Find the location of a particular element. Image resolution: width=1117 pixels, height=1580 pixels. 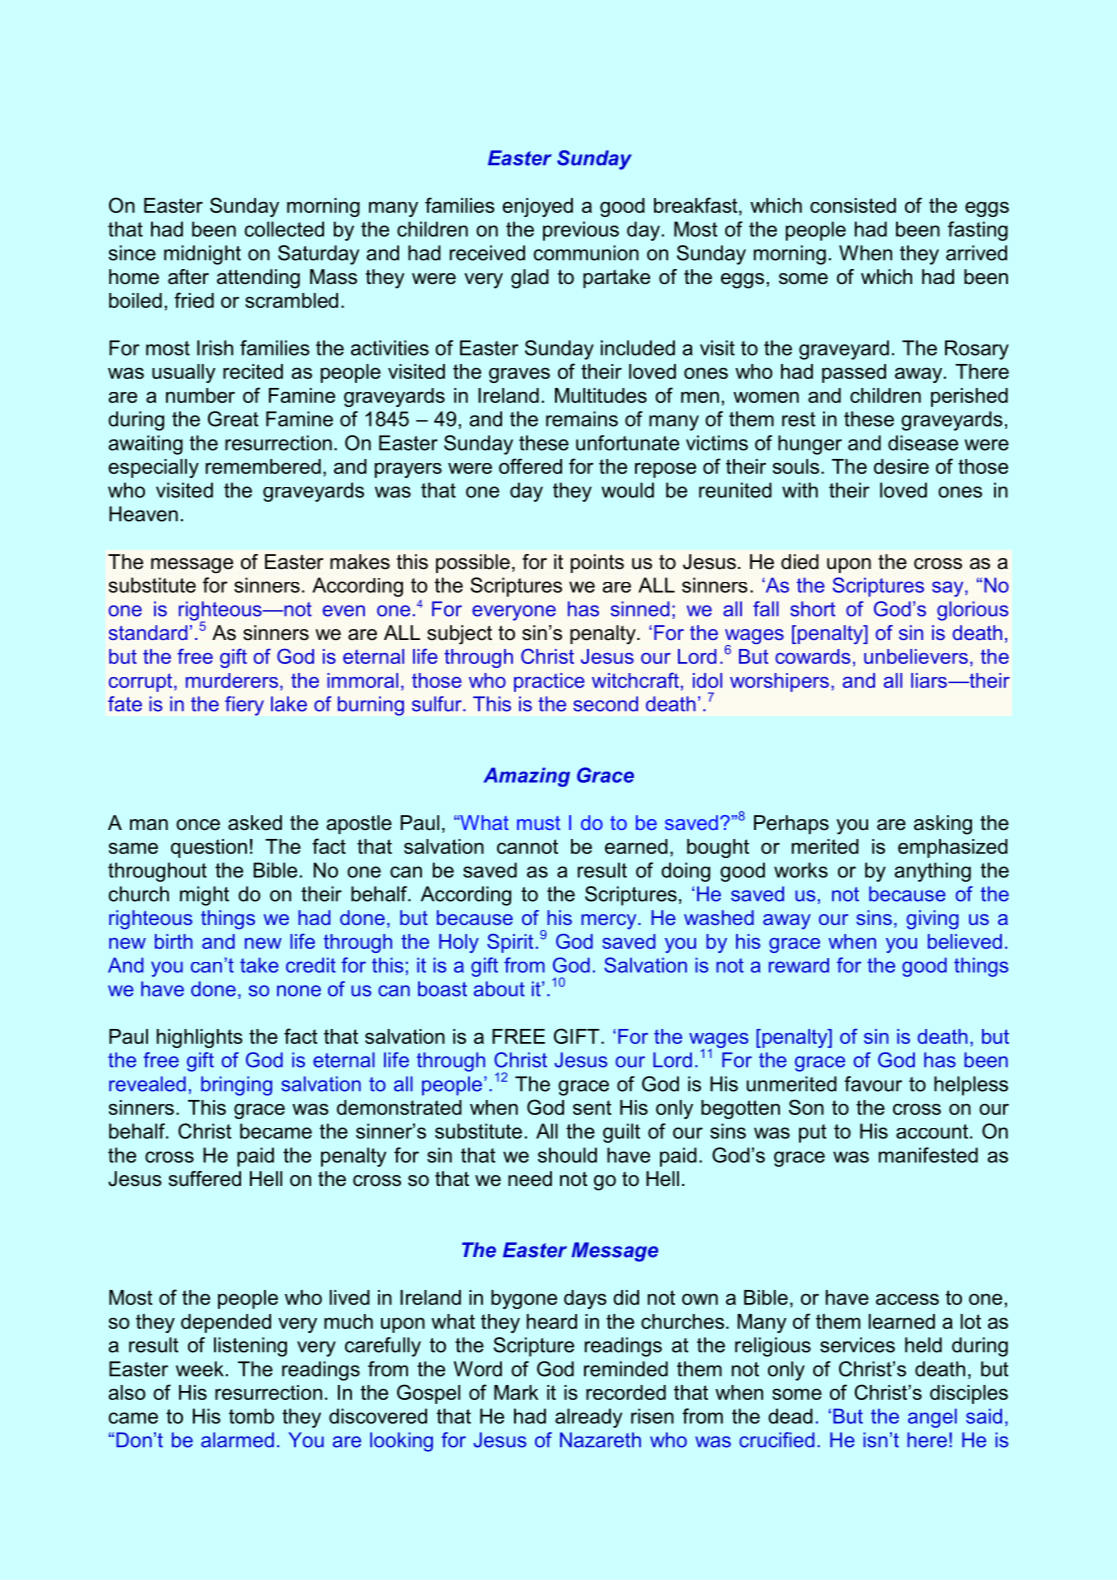

practice is located at coordinates (549, 682).
